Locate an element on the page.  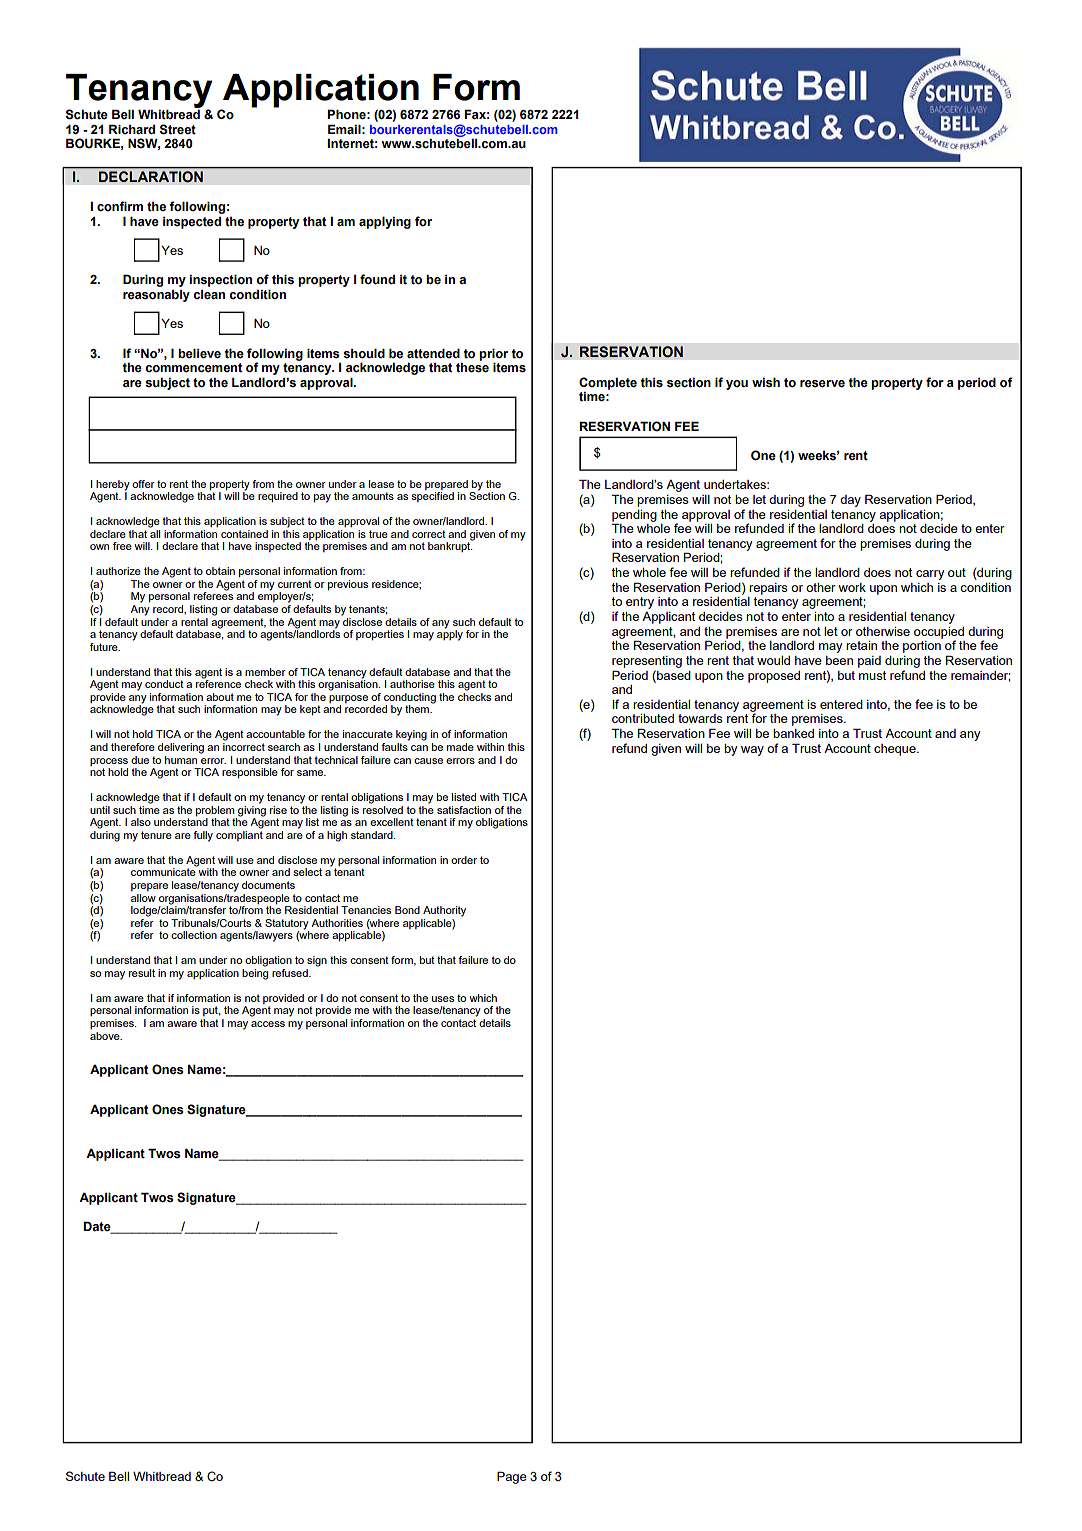
DECLARATION is located at coordinates (151, 175).
